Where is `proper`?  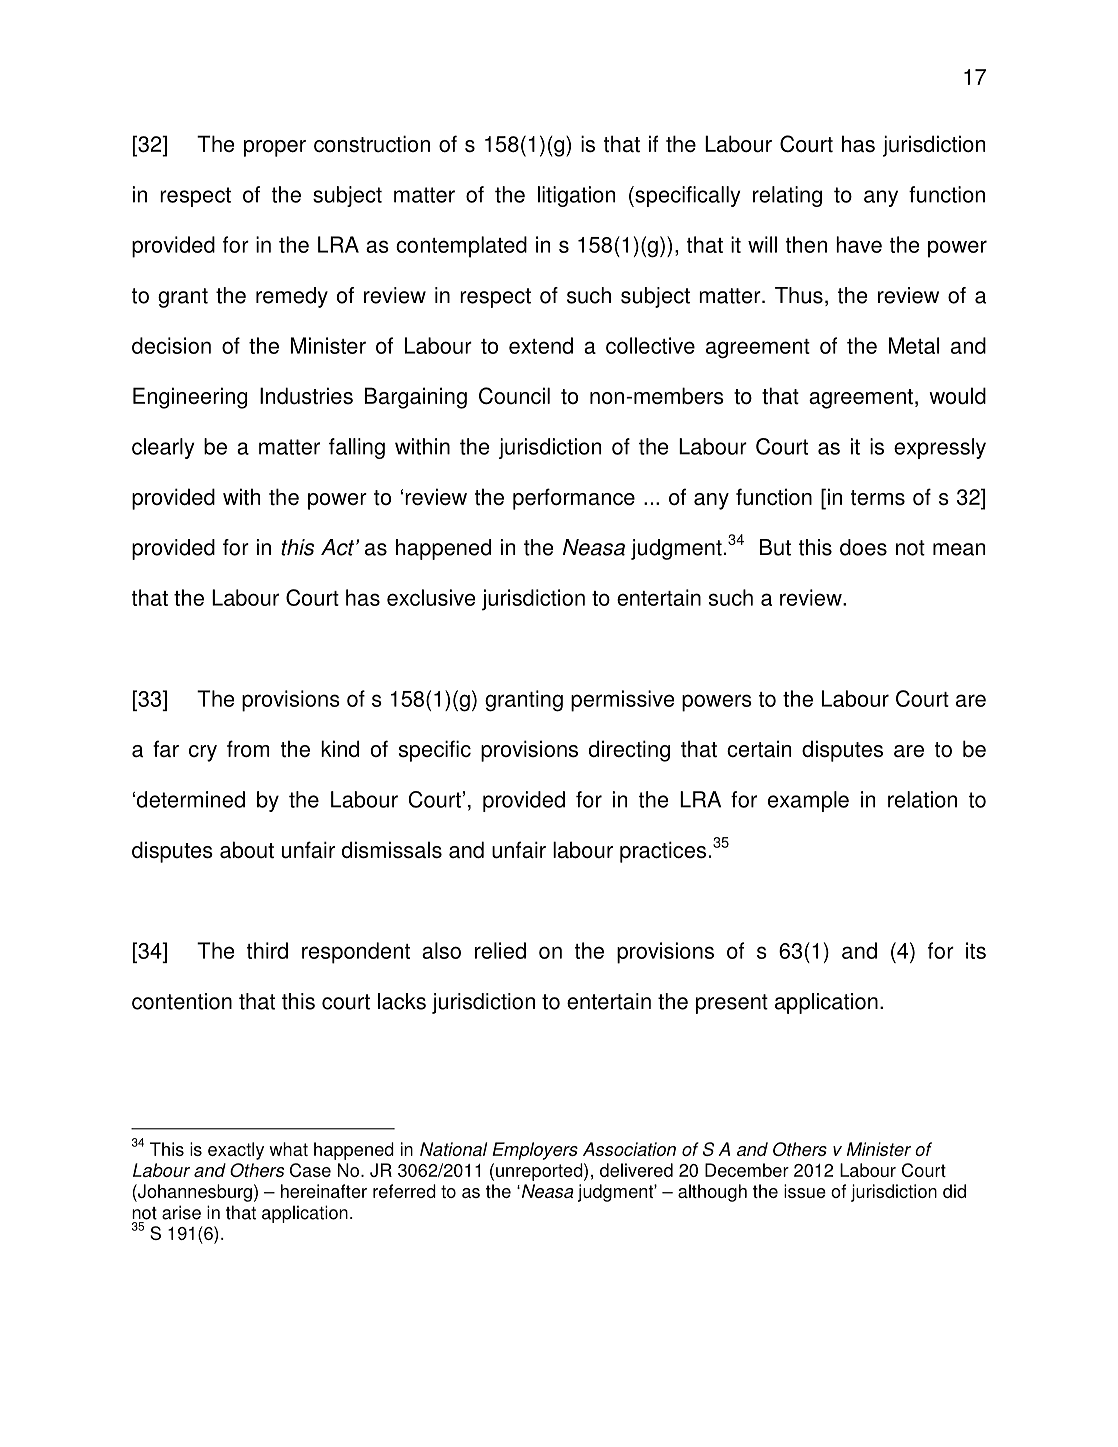 proper is located at coordinates (275, 148).
